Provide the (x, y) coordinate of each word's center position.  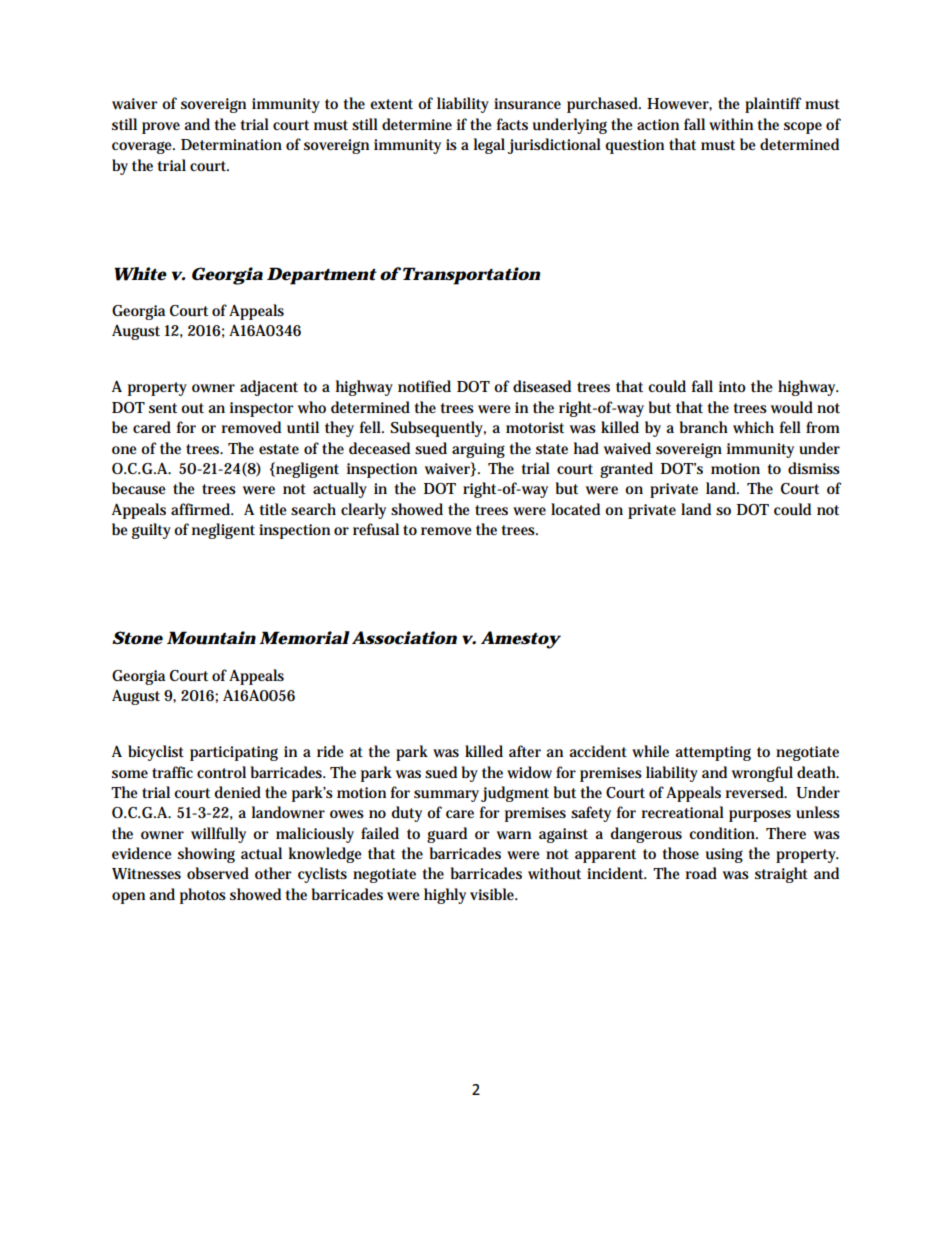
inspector (262, 409)
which (753, 427)
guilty (151, 531)
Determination (231, 144)
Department (322, 276)
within (731, 124)
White (140, 274)
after (525, 751)
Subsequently (438, 429)
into (732, 386)
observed (218, 873)
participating (234, 753)
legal (489, 146)
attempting (713, 753)
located (575, 509)
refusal (376, 529)
